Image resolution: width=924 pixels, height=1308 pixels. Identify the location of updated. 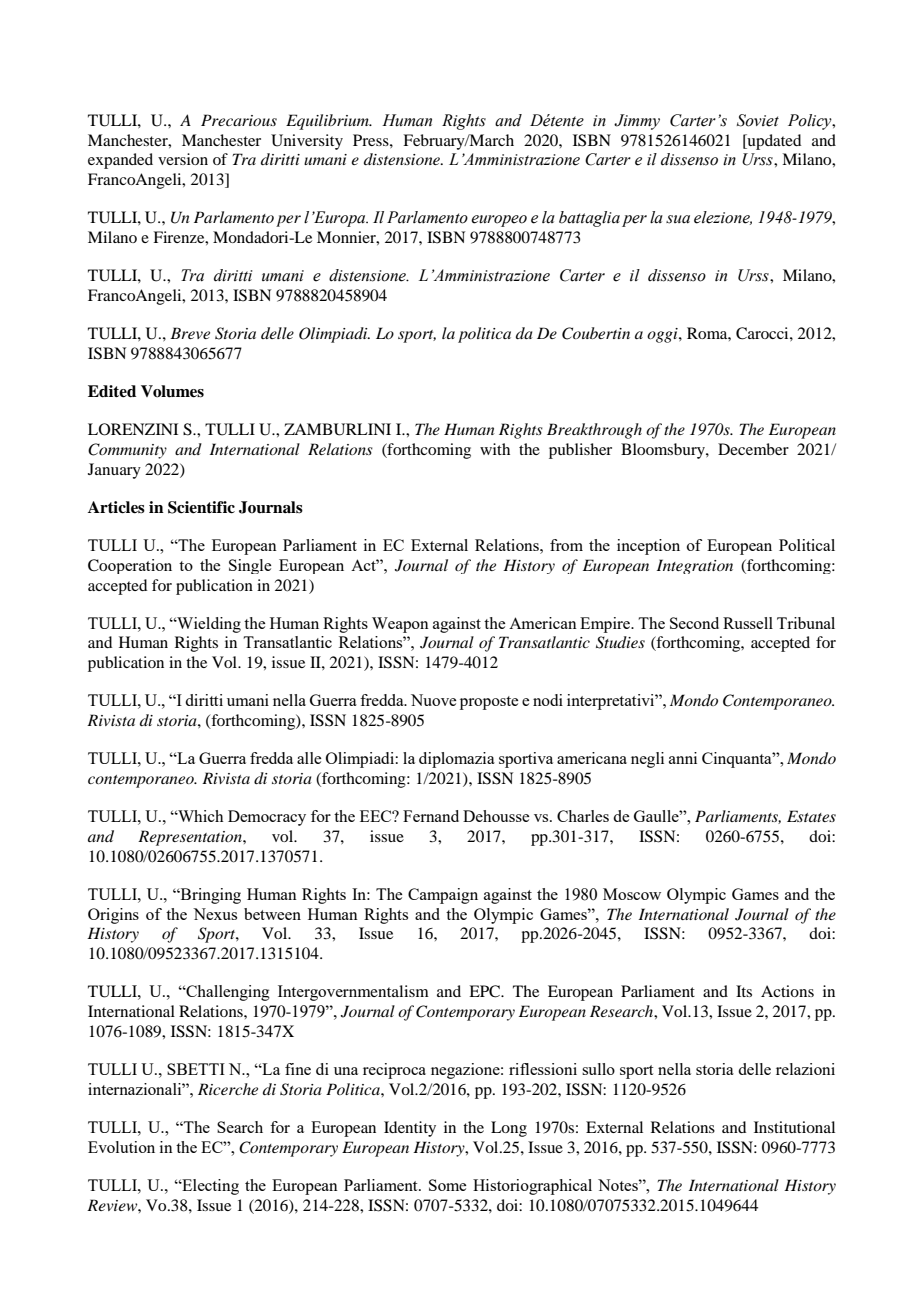
(773, 142).
